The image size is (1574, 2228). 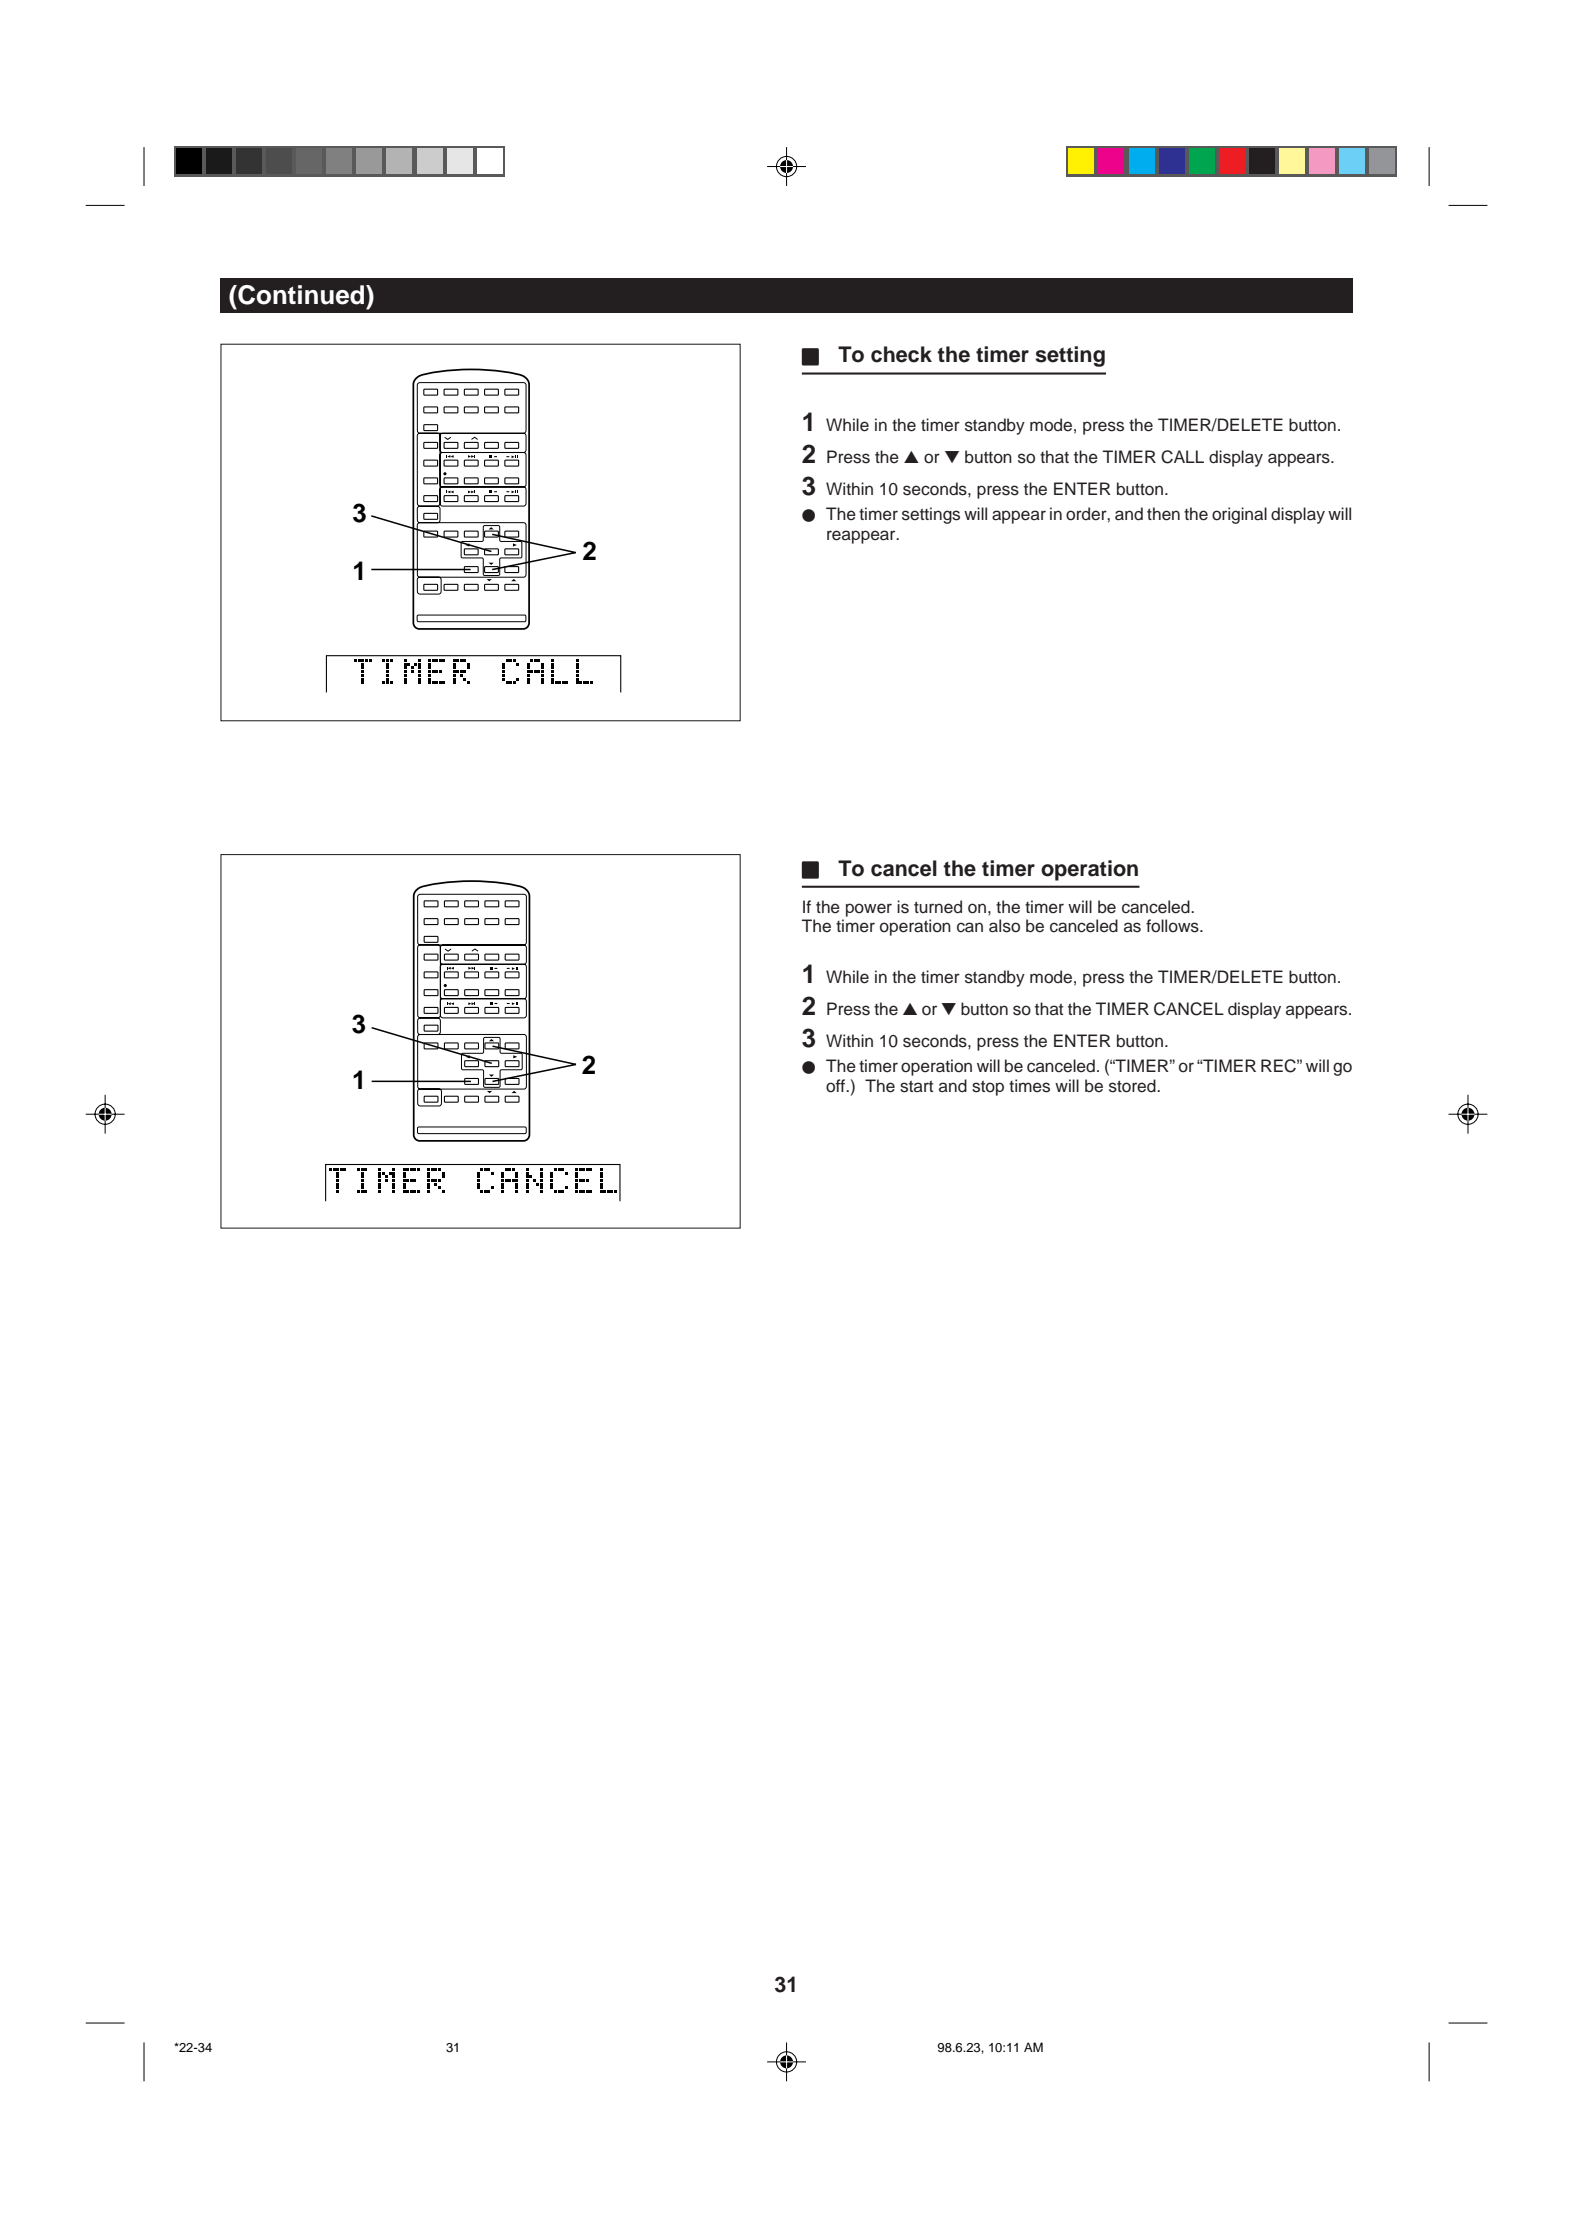 What do you see at coordinates (837, 1086) in the screenshot?
I see `off` at bounding box center [837, 1086].
